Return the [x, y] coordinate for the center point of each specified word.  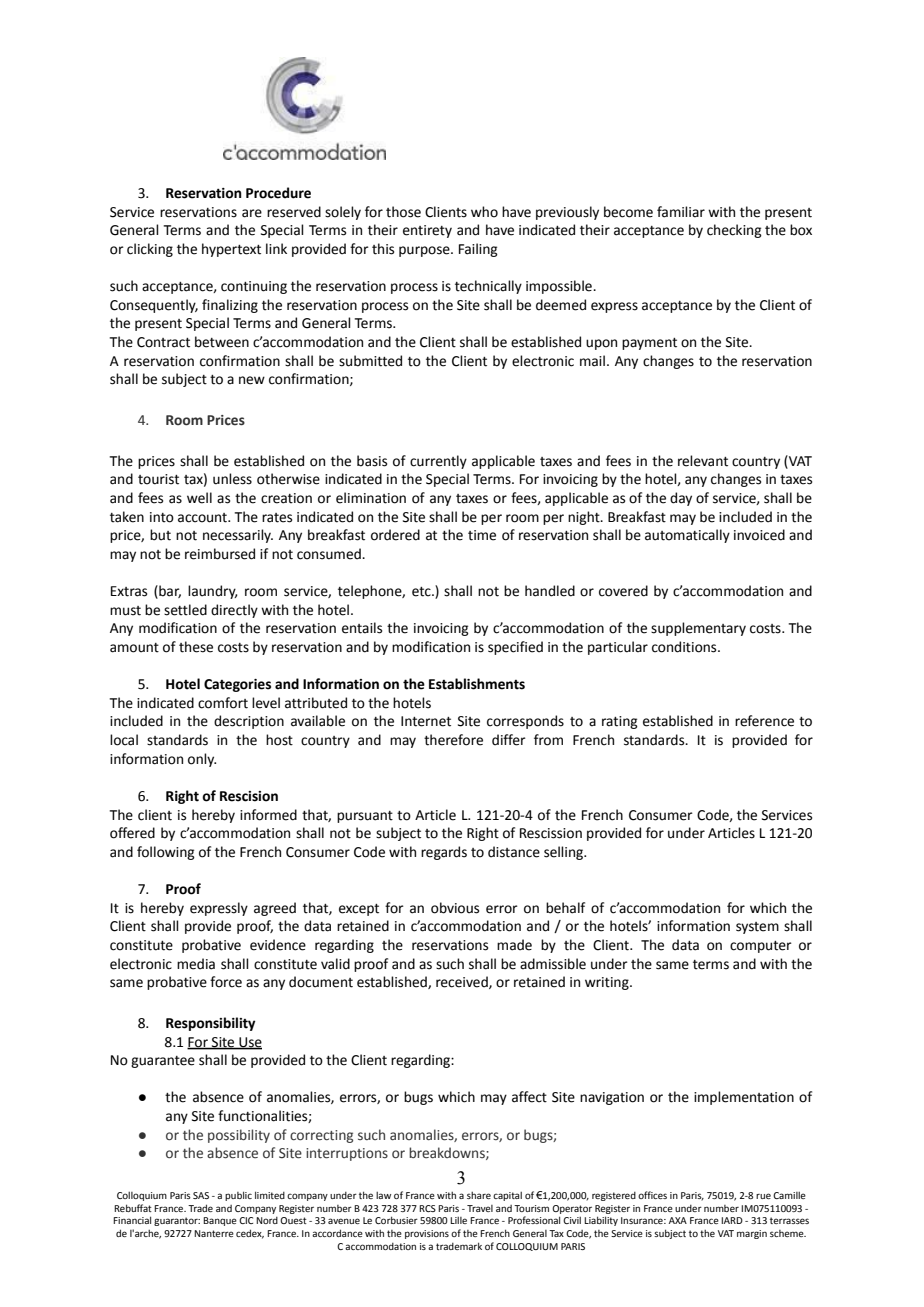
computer [761, 947]
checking [734, 231]
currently [438, 462]
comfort [223, 703]
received [463, 982]
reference [764, 721]
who [484, 212]
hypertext [231, 250]
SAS [201, 1195]
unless [232, 479]
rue [763, 1196]
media [196, 964]
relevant [703, 461]
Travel [480, 1208]
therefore [453, 740]
